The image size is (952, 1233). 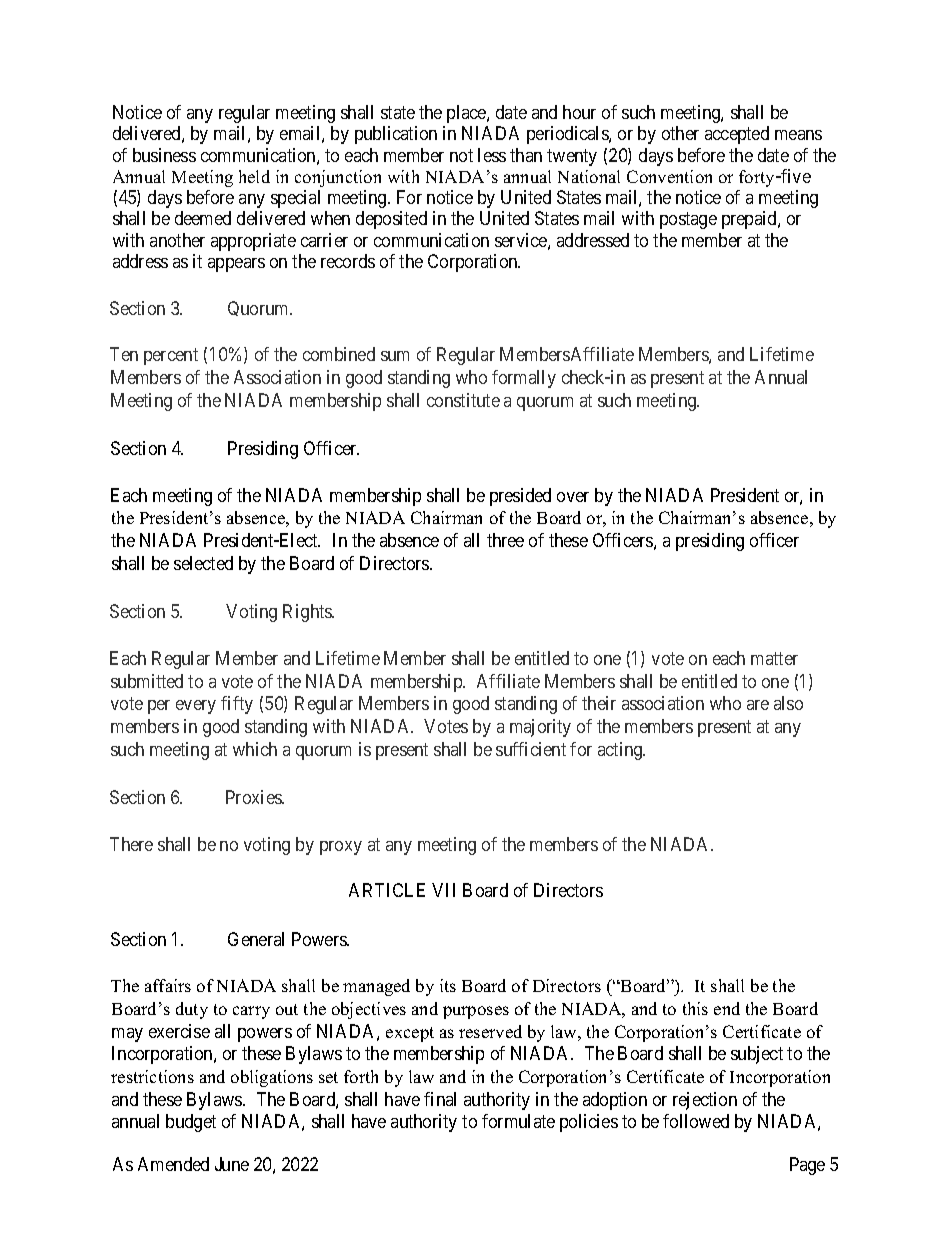 I want to click on less, so click(x=492, y=155).
